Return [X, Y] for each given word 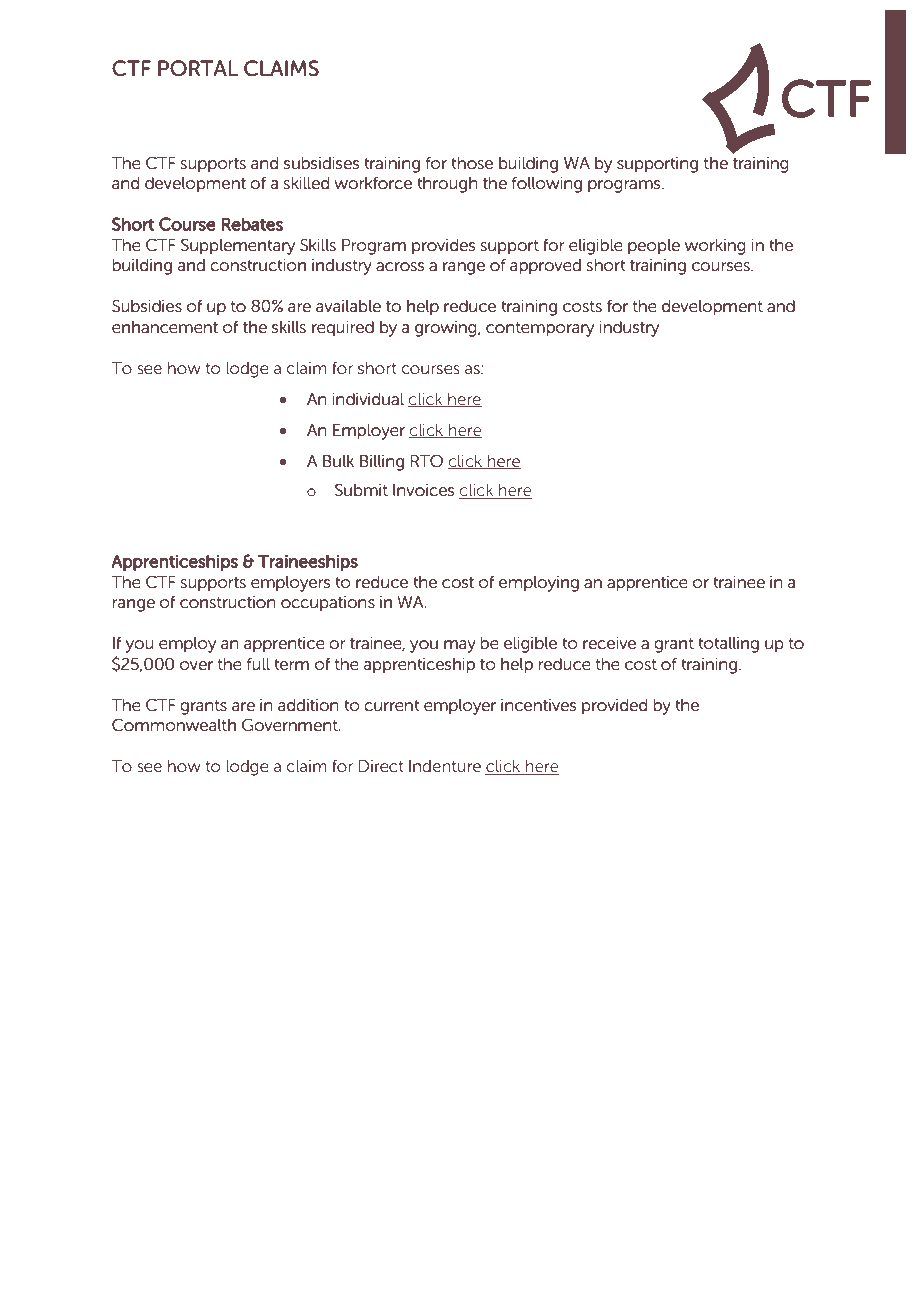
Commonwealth [174, 724]
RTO [427, 461]
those [472, 163]
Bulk [338, 461]
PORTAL [198, 68]
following [547, 185]
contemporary [540, 329]
